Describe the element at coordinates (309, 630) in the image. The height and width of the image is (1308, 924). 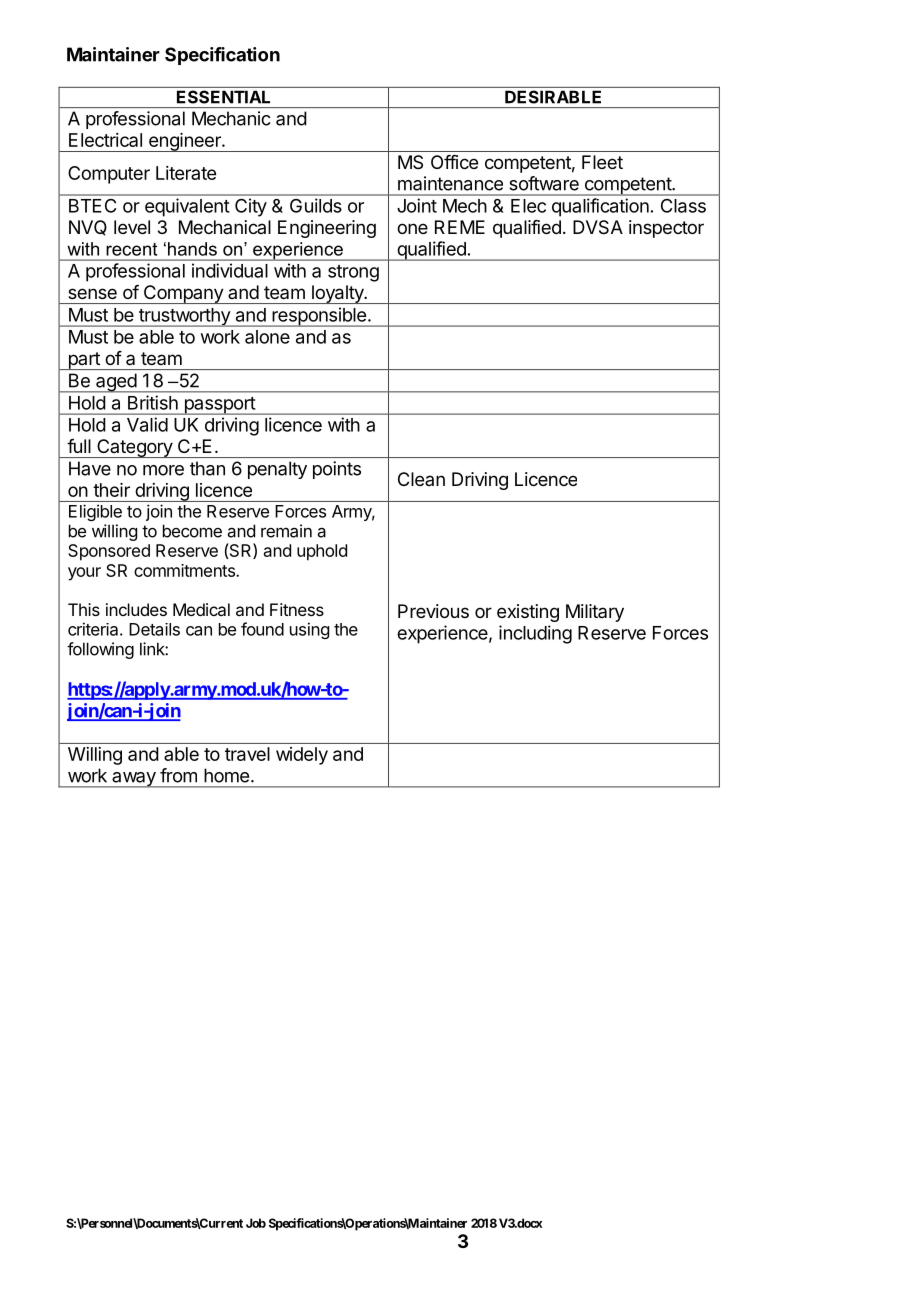
I see `using` at that location.
